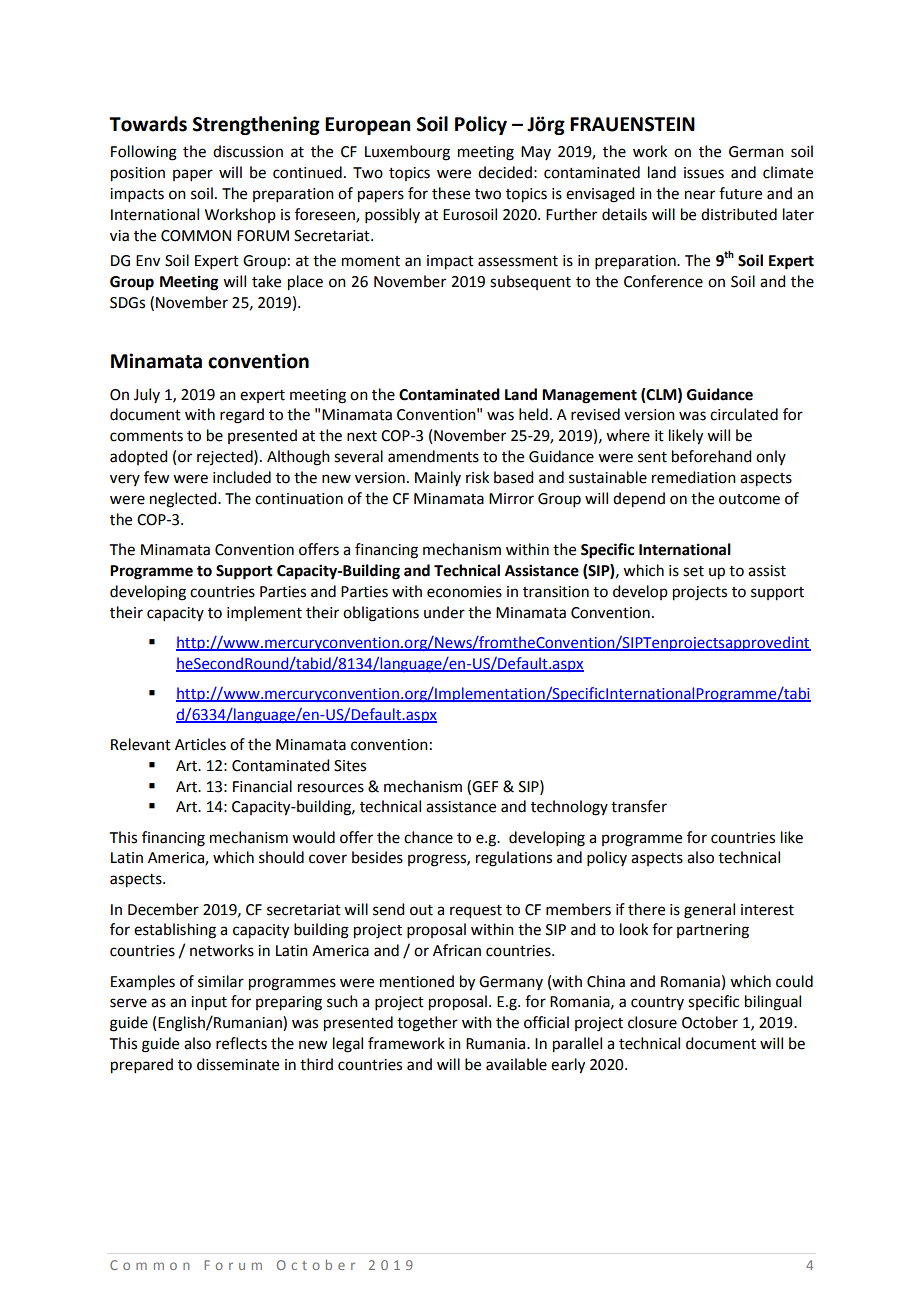 This document has width=924, height=1308. I want to click on amendments, so click(433, 456).
